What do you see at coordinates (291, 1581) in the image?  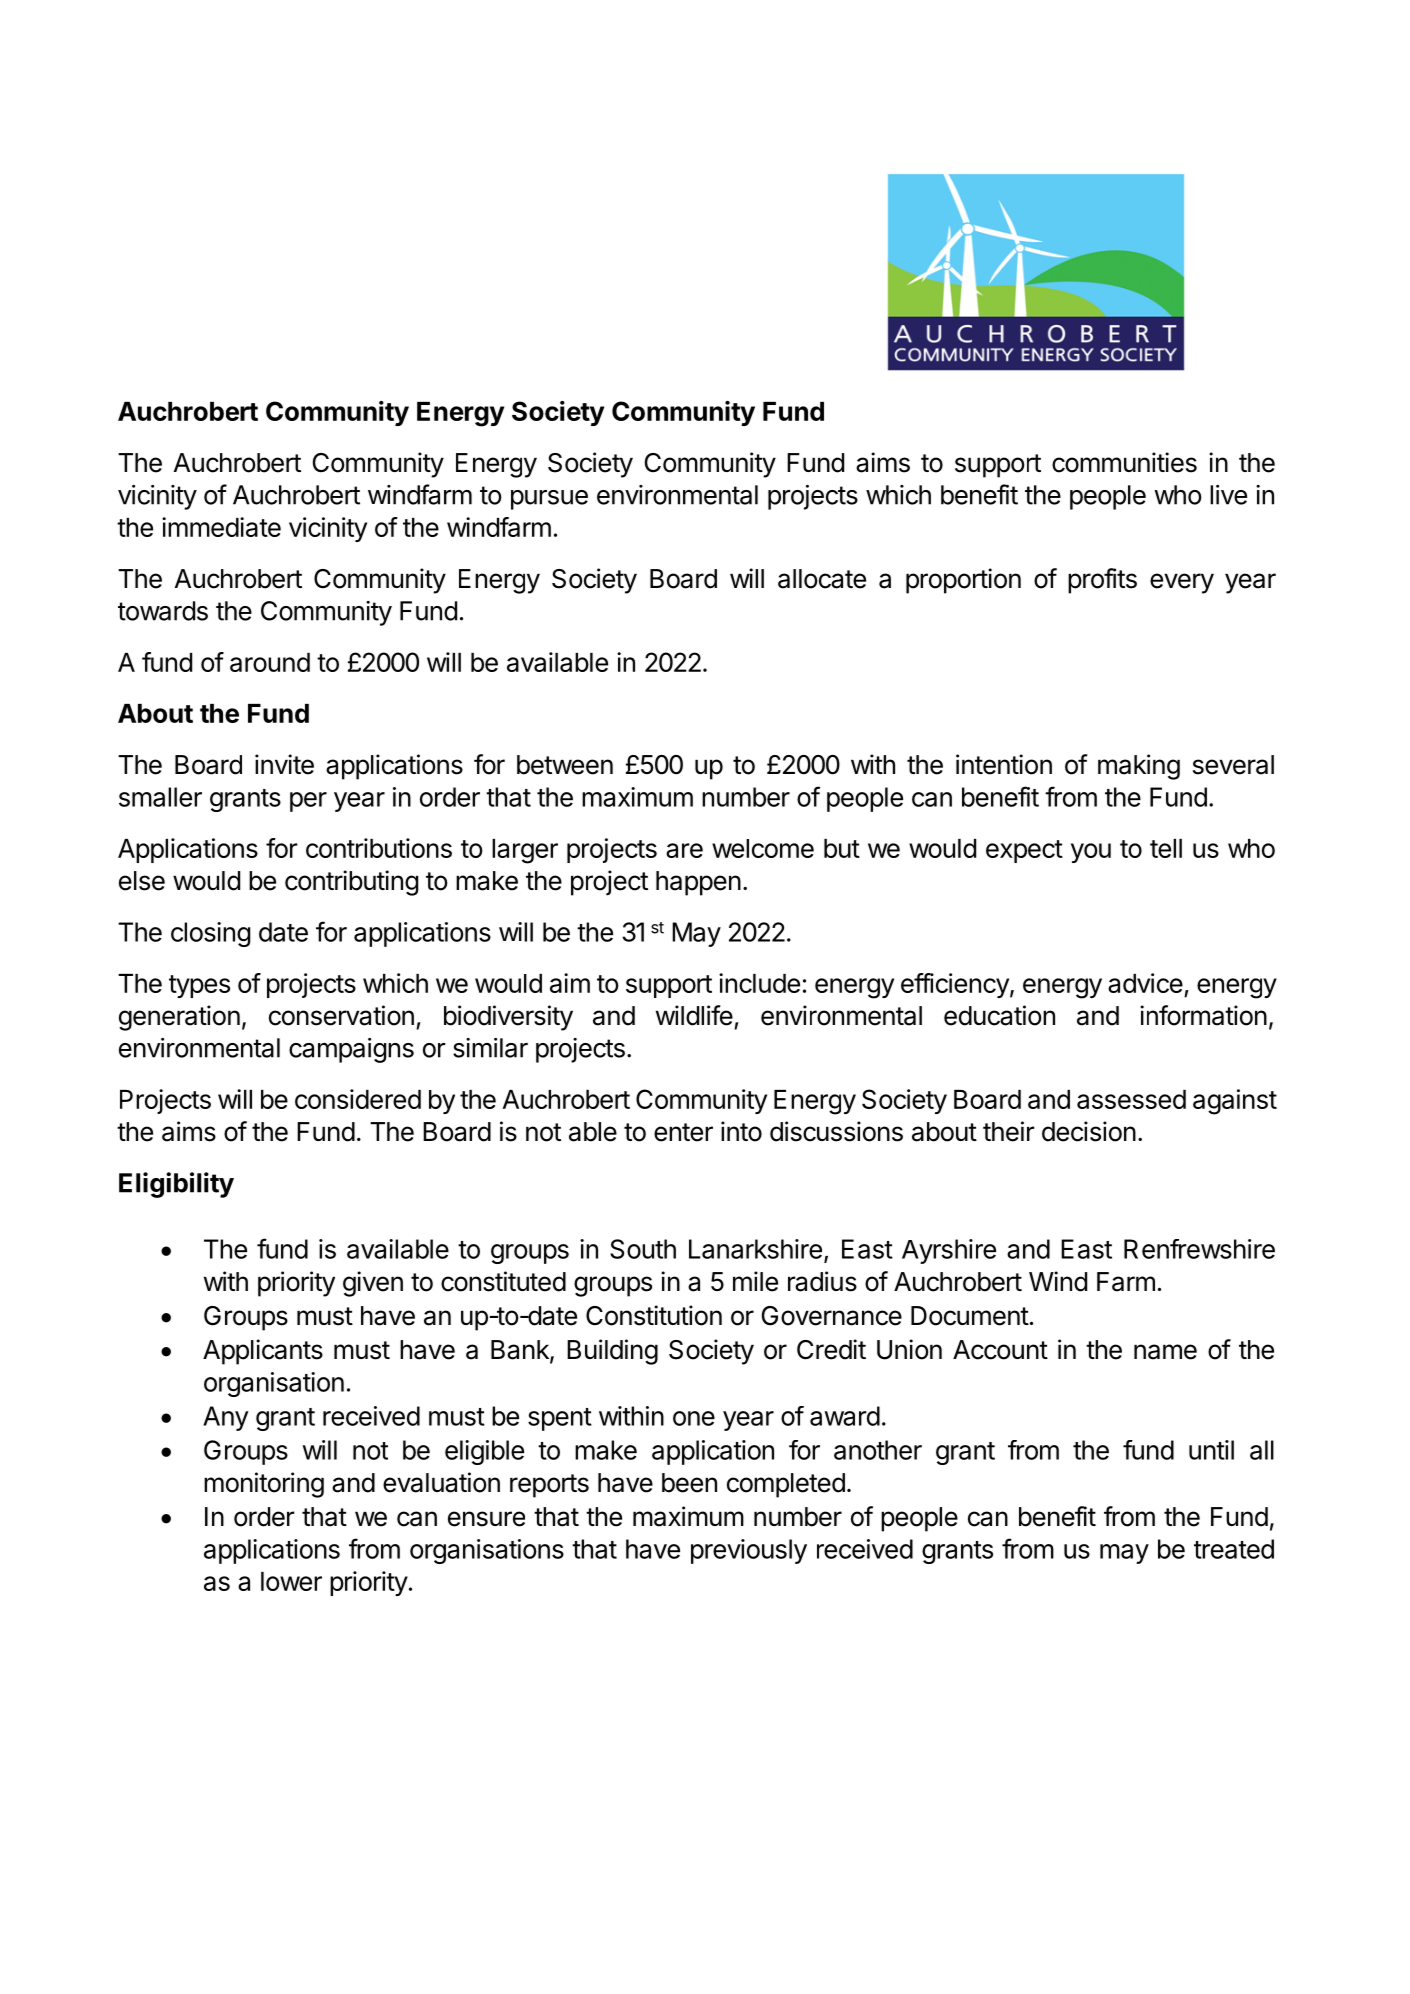 I see `lower` at bounding box center [291, 1581].
